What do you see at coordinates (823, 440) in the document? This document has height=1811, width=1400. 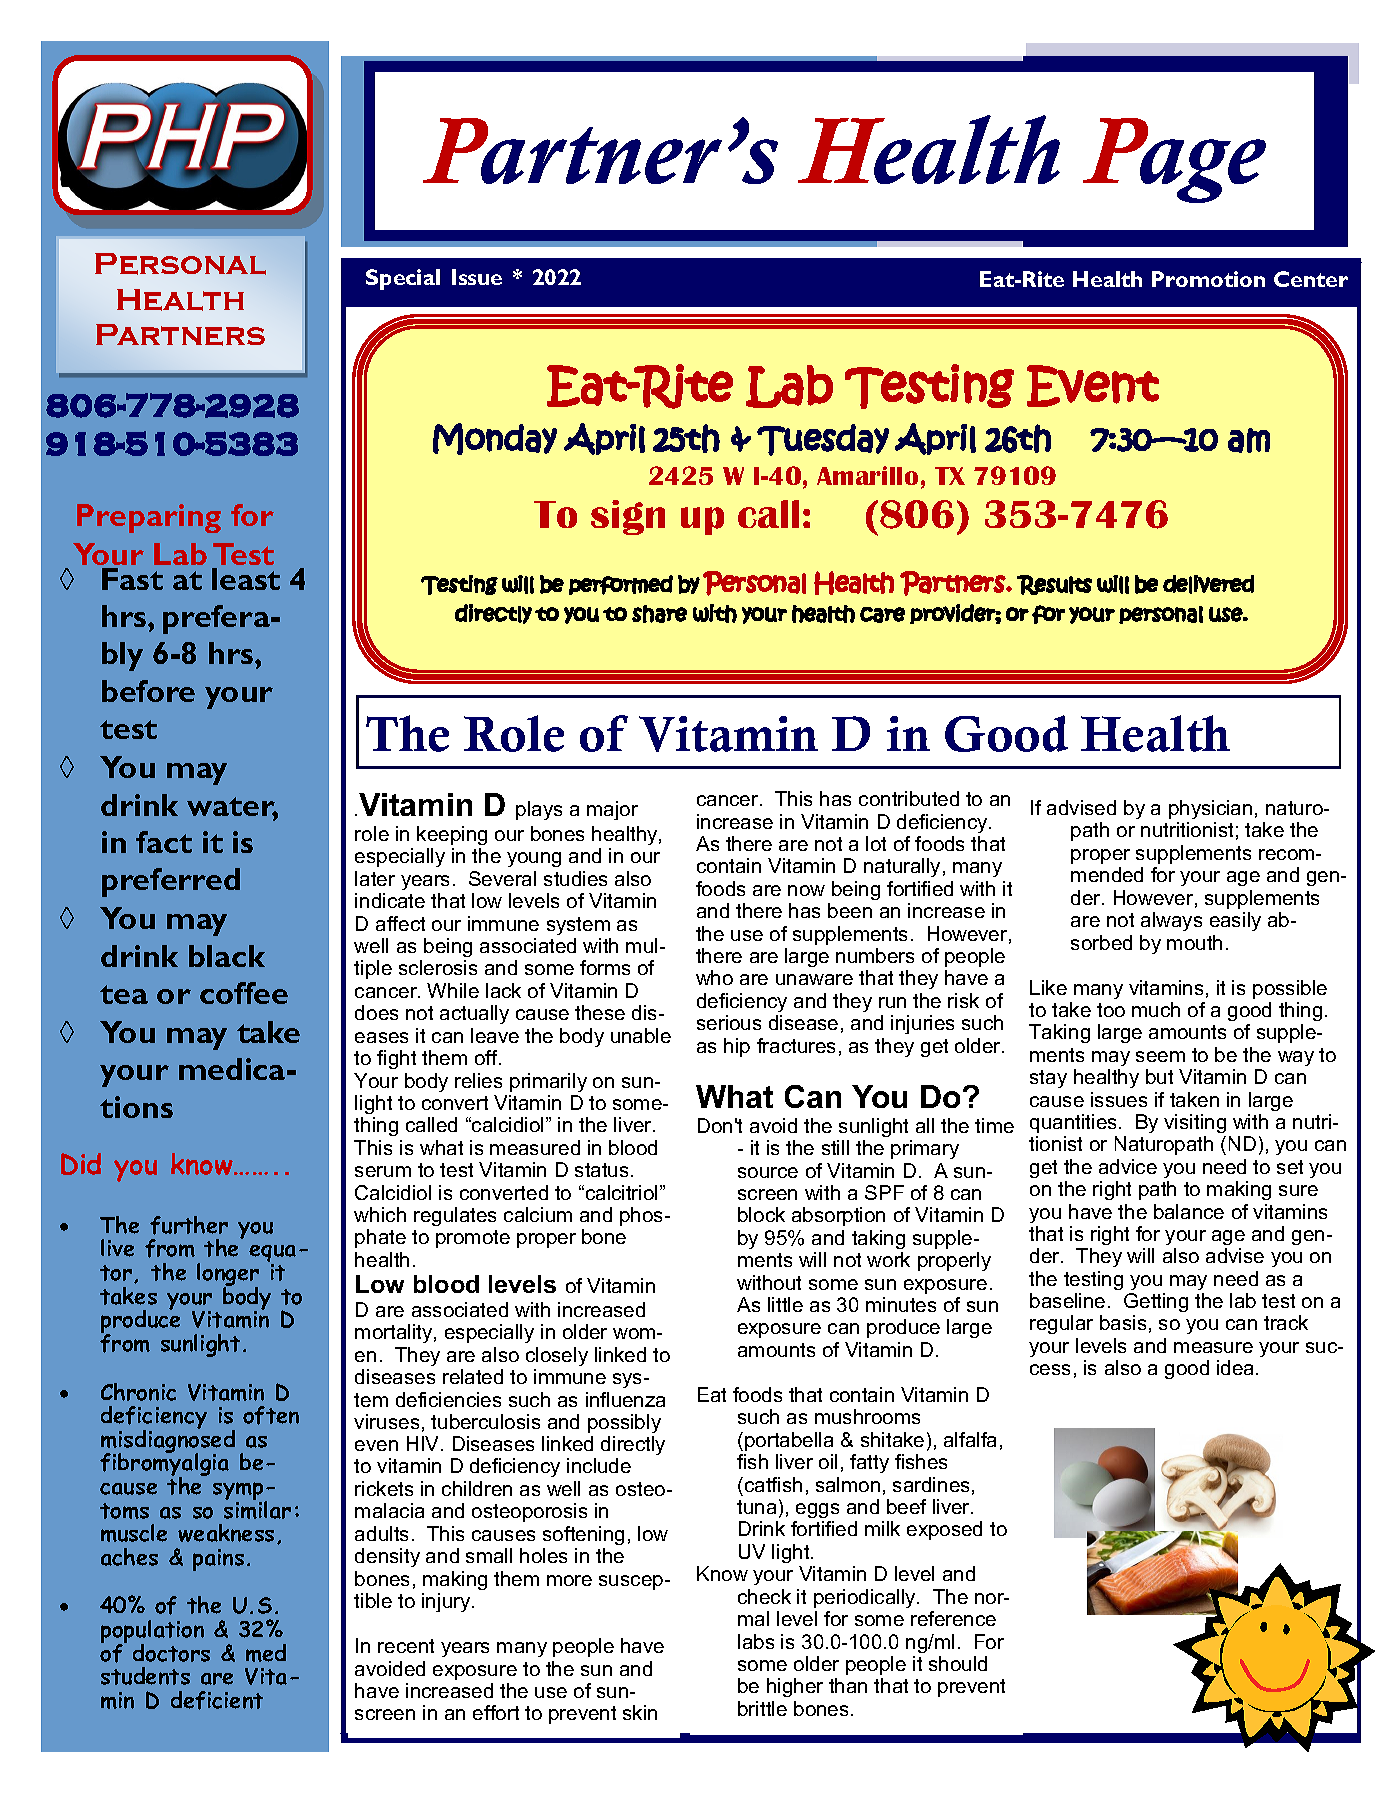 I see `Tuesday` at bounding box center [823, 440].
